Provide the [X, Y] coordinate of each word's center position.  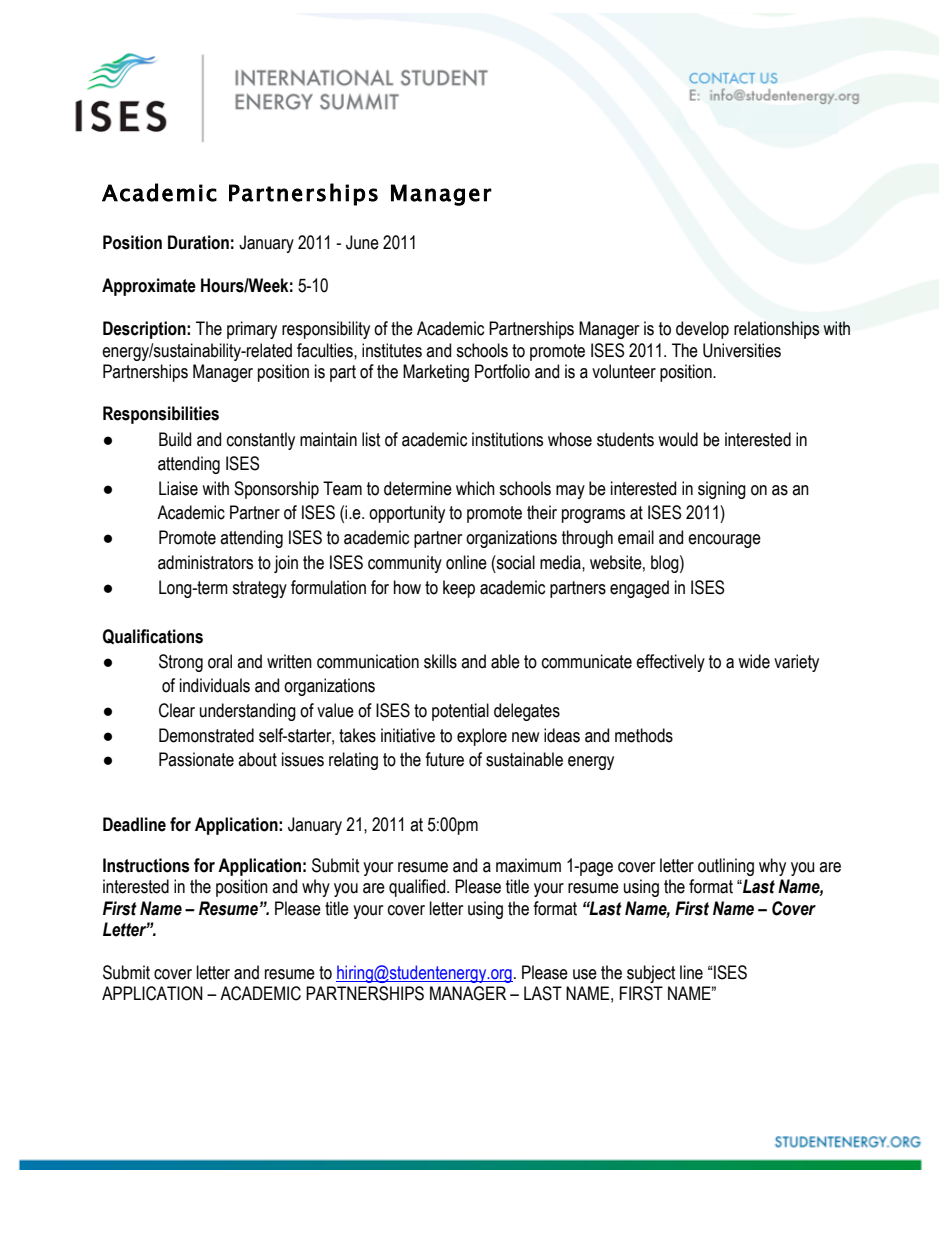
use [585, 974]
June [362, 242]
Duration [198, 242]
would [678, 439]
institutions [507, 439]
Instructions [146, 865]
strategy [259, 589]
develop [702, 330]
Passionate [196, 759]
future [444, 759]
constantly [261, 441]
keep [459, 589]
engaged [639, 589]
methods [644, 735]
